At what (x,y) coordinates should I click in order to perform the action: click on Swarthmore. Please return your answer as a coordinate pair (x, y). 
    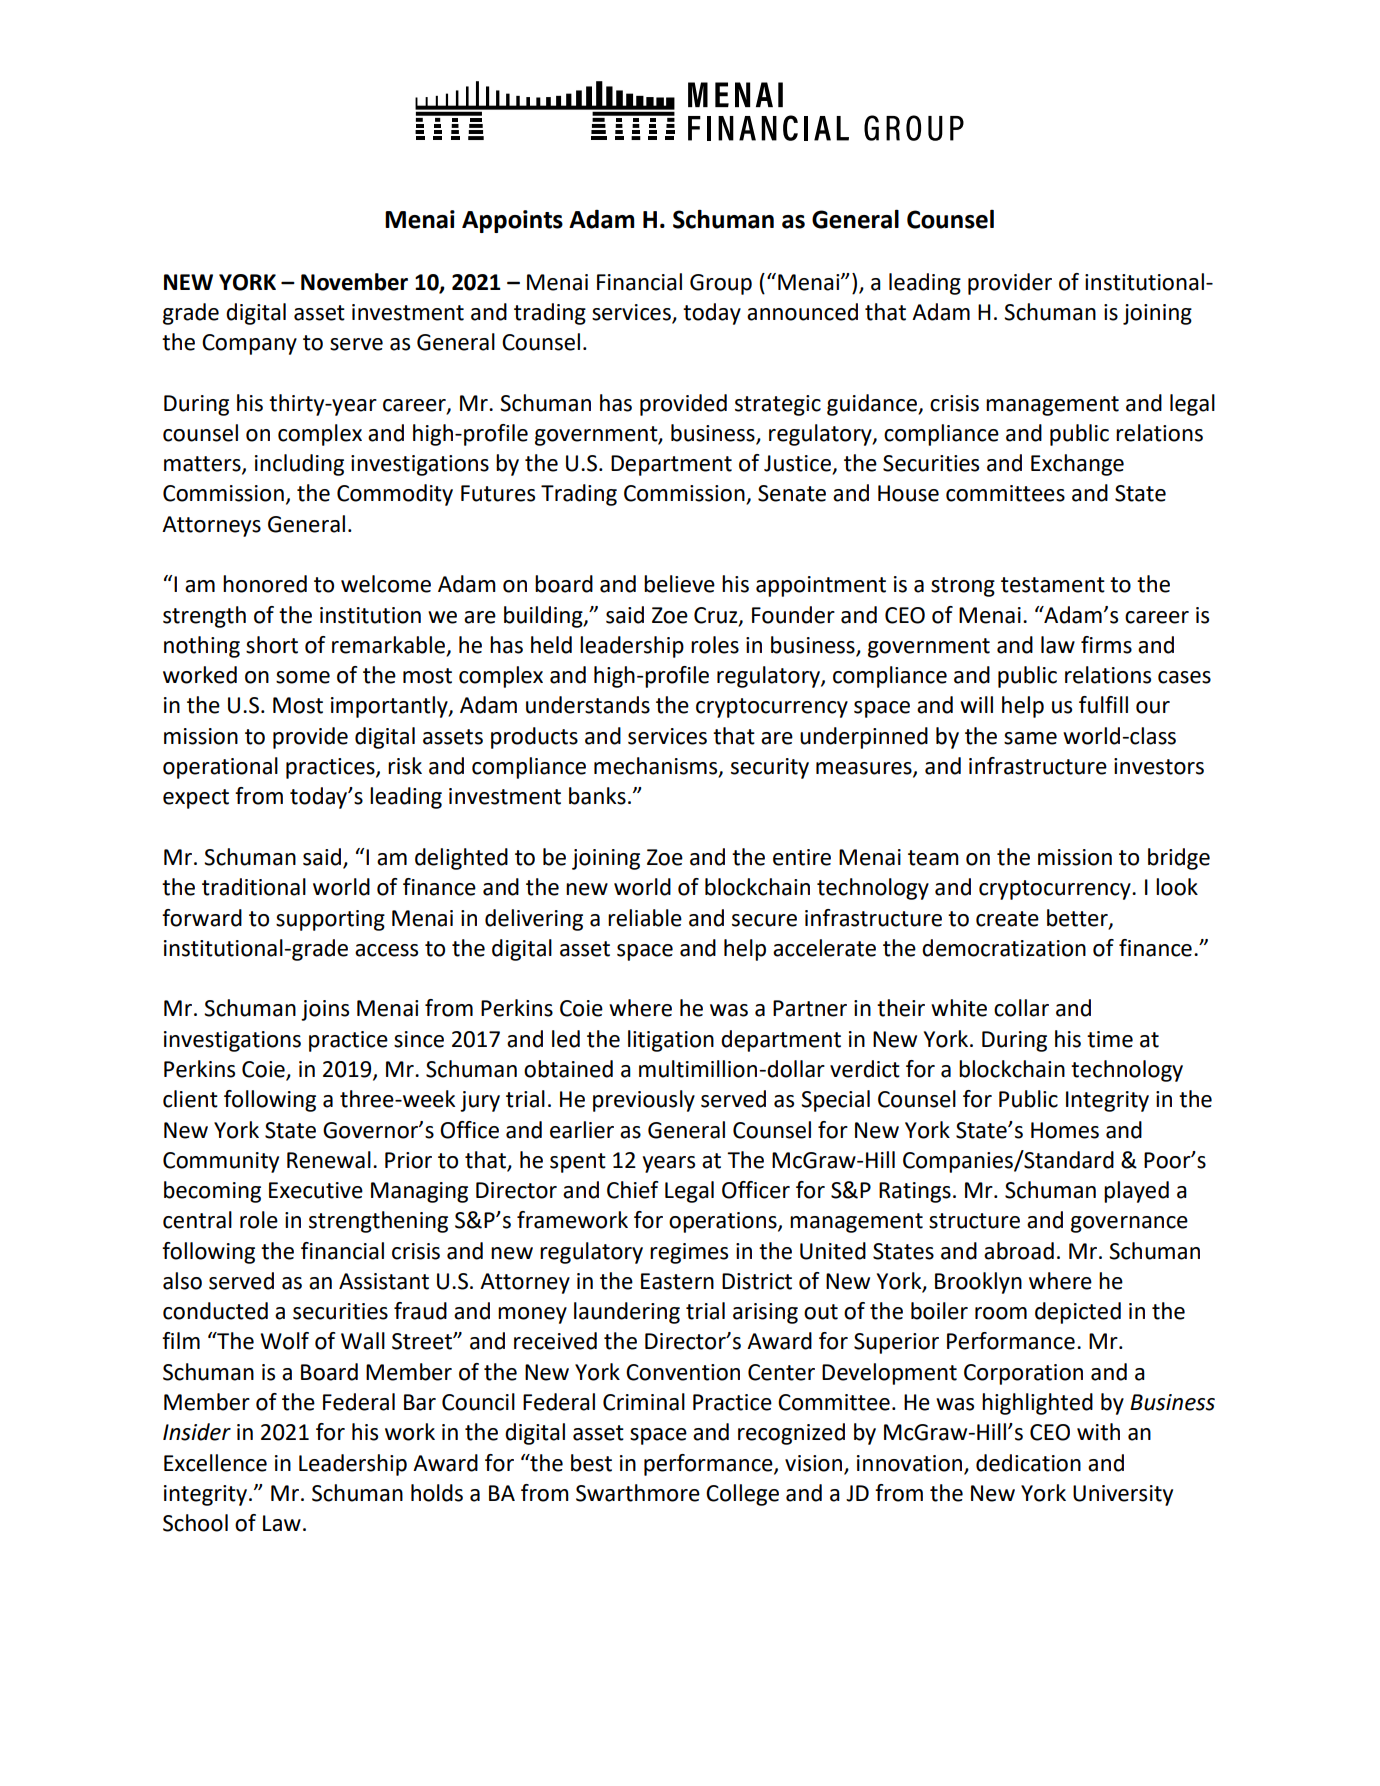
    Looking at the image, I should click on (638, 1493).
